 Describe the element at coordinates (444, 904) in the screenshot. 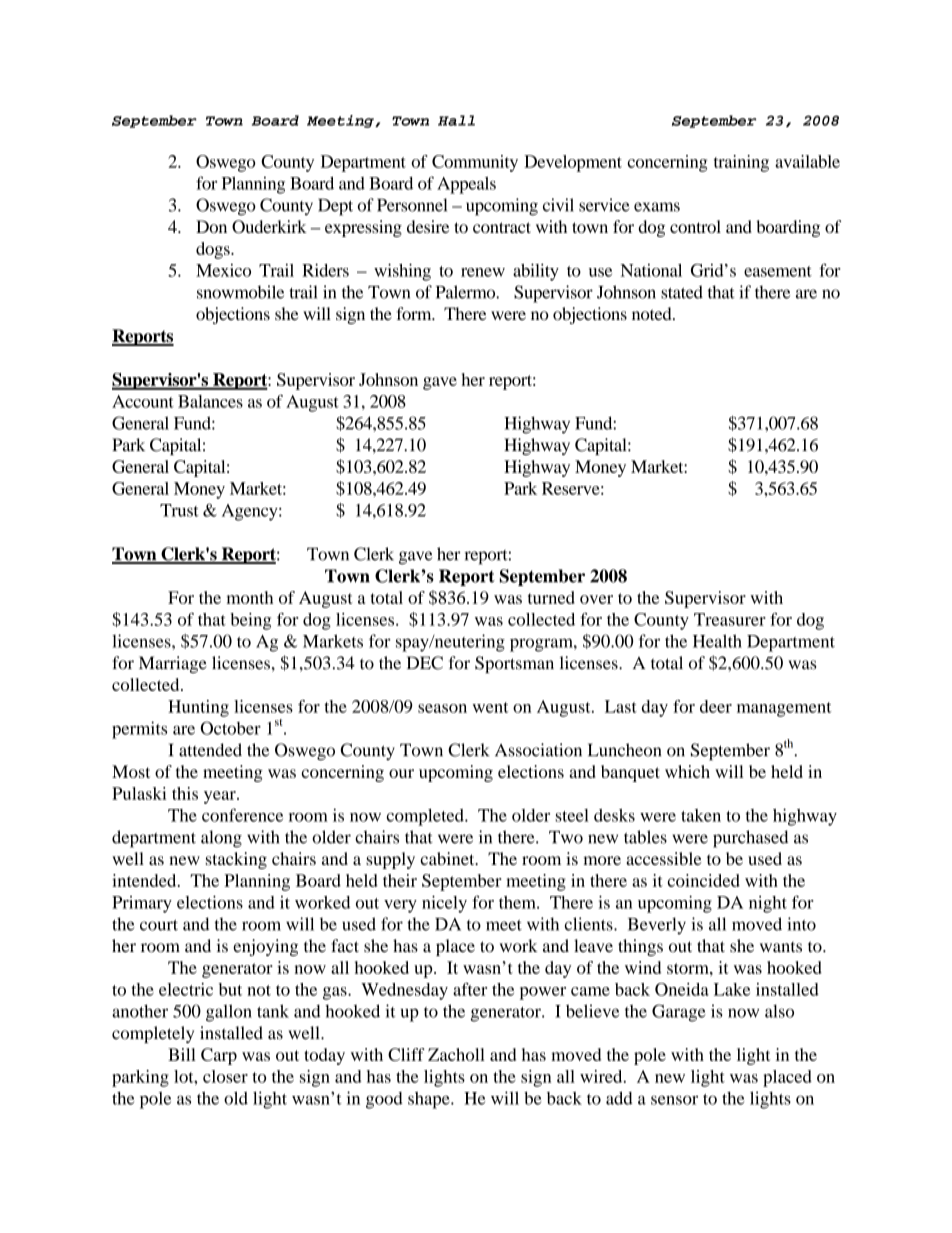

I see `nicely` at that location.
